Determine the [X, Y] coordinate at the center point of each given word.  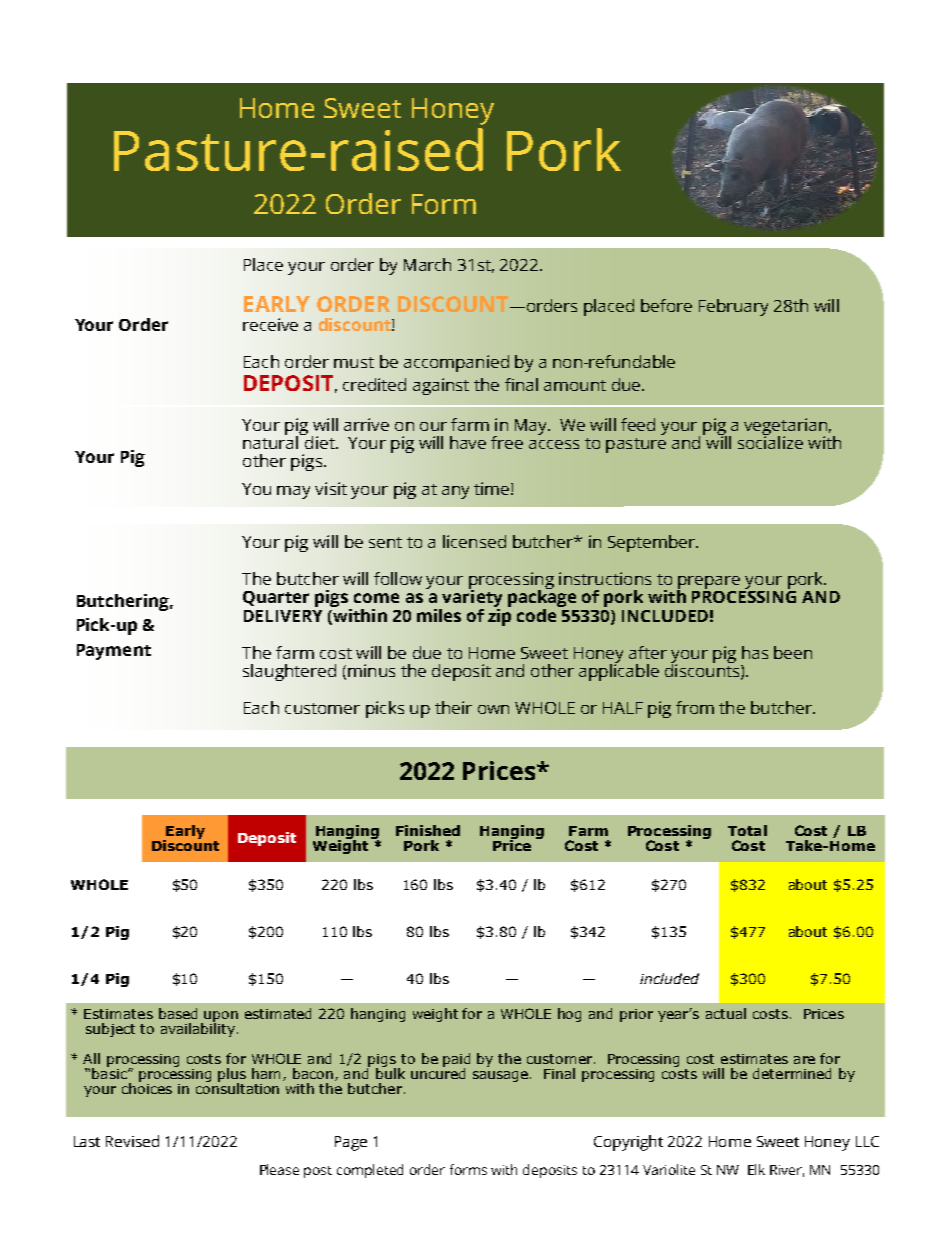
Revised [132, 1141]
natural [272, 441]
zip [499, 616]
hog [569, 1015]
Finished [428, 830]
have [468, 442]
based [178, 1013]
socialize [770, 441]
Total [747, 830]
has [755, 652]
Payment [114, 652]
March [427, 264]
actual [726, 1013]
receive [270, 324]
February [733, 307]
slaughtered [289, 672]
